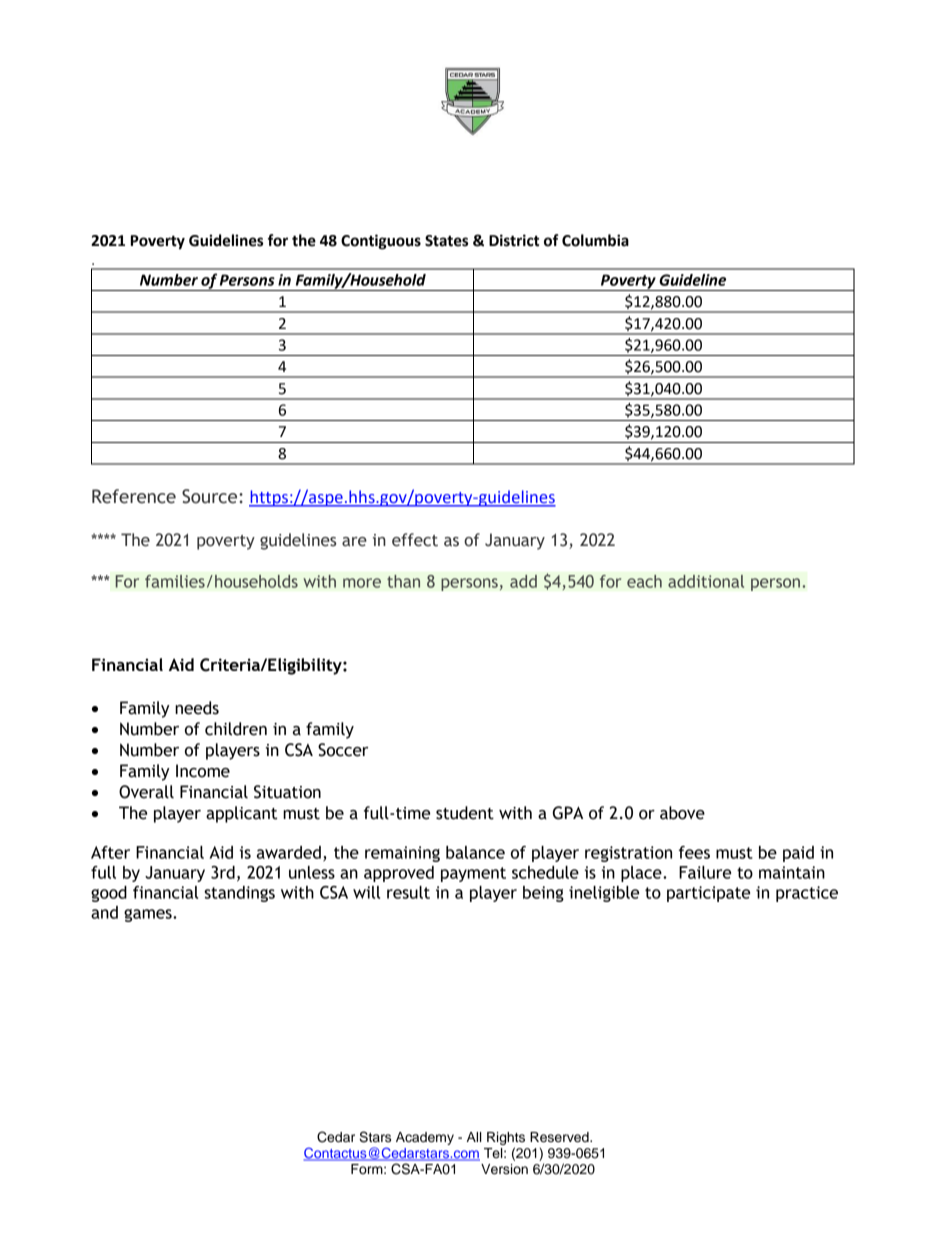 Image resolution: width=952 pixels, height=1233 pixels. Describe the element at coordinates (682, 813) in the document. I see `above` at that location.
